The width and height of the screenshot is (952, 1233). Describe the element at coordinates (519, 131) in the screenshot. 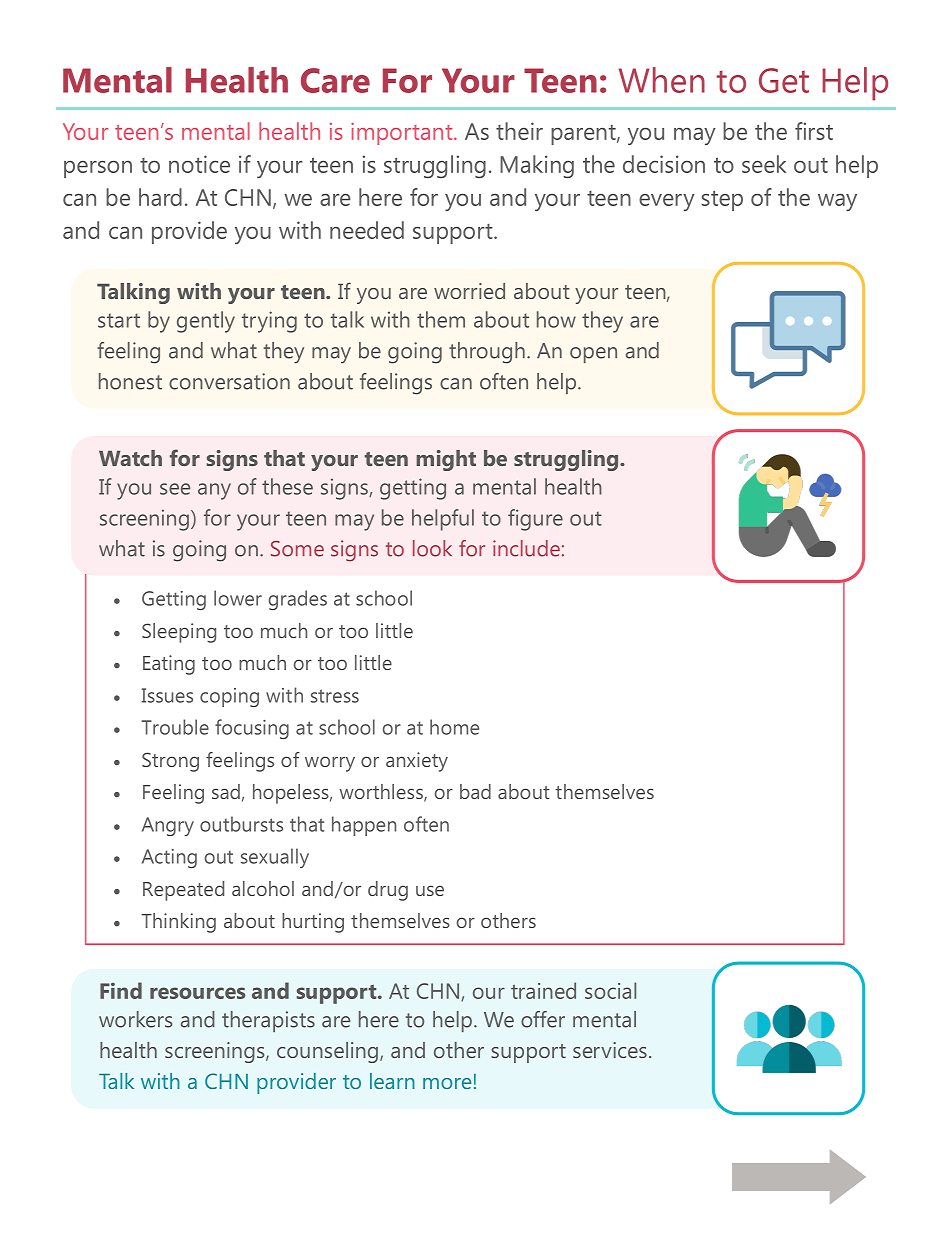

I see `their` at that location.
